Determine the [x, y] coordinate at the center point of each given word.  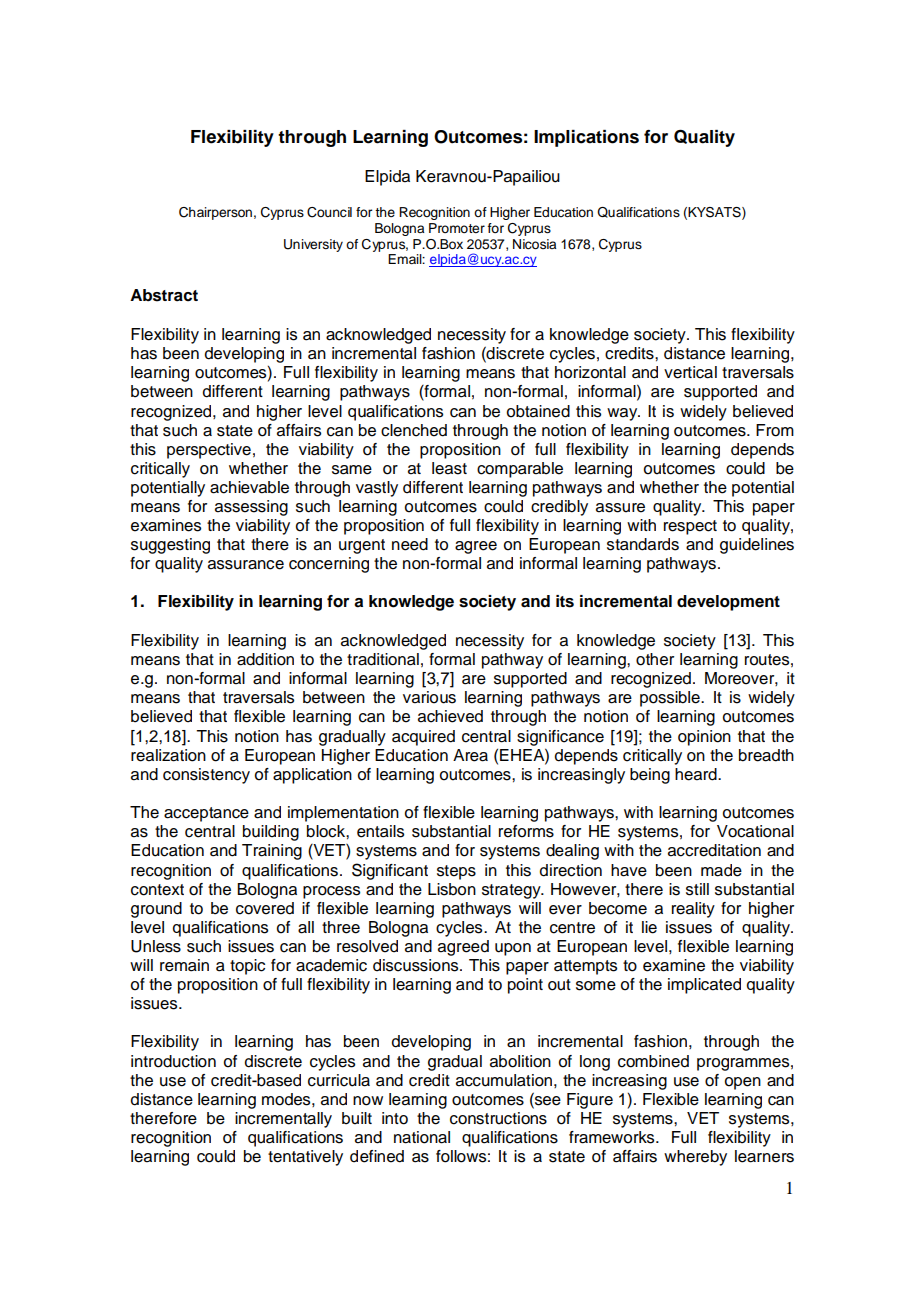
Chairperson [215, 213]
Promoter [457, 228]
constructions [498, 1118]
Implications [586, 138]
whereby [695, 1158]
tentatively [305, 1158]
